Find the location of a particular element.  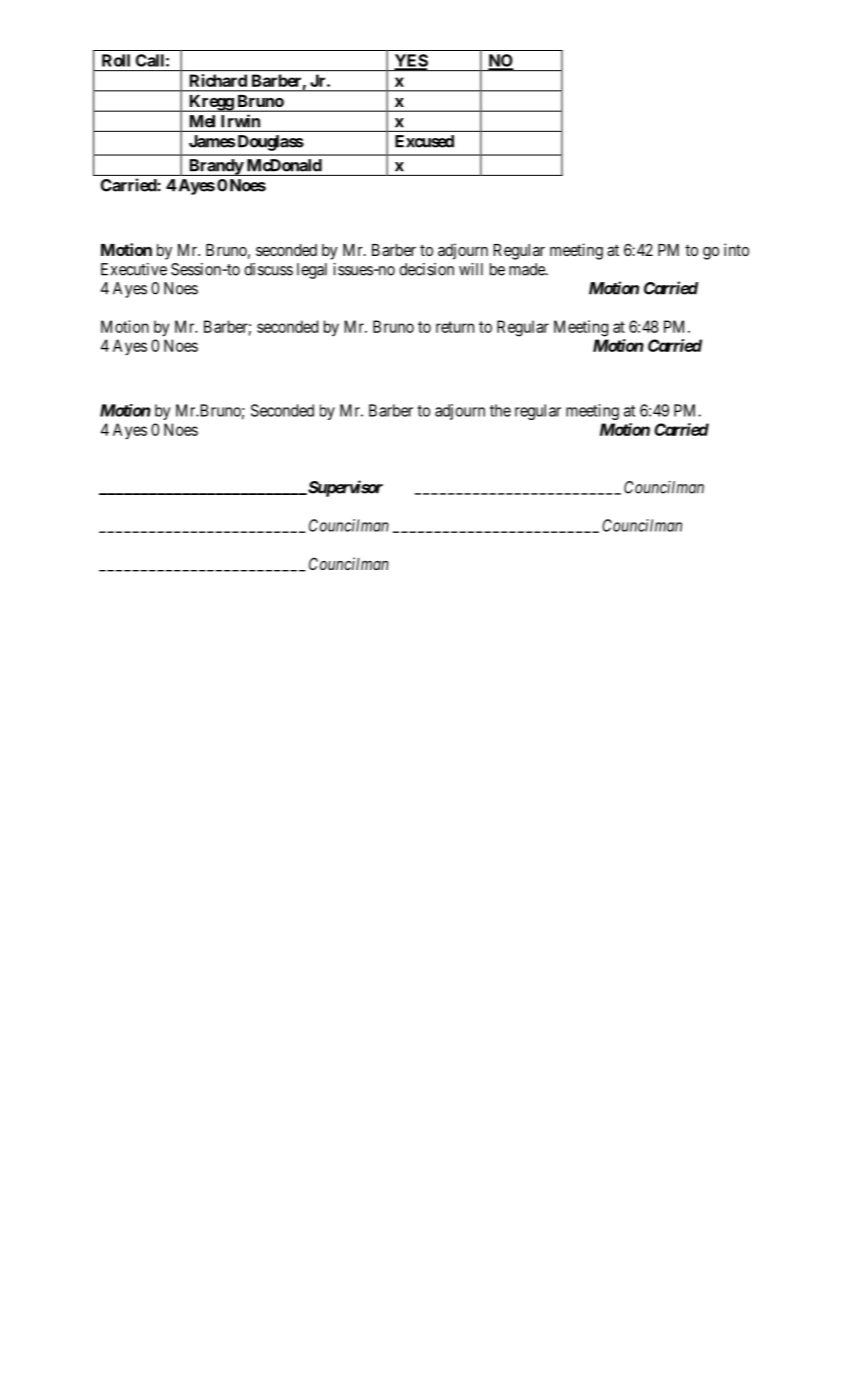

Excused is located at coordinates (424, 141).
